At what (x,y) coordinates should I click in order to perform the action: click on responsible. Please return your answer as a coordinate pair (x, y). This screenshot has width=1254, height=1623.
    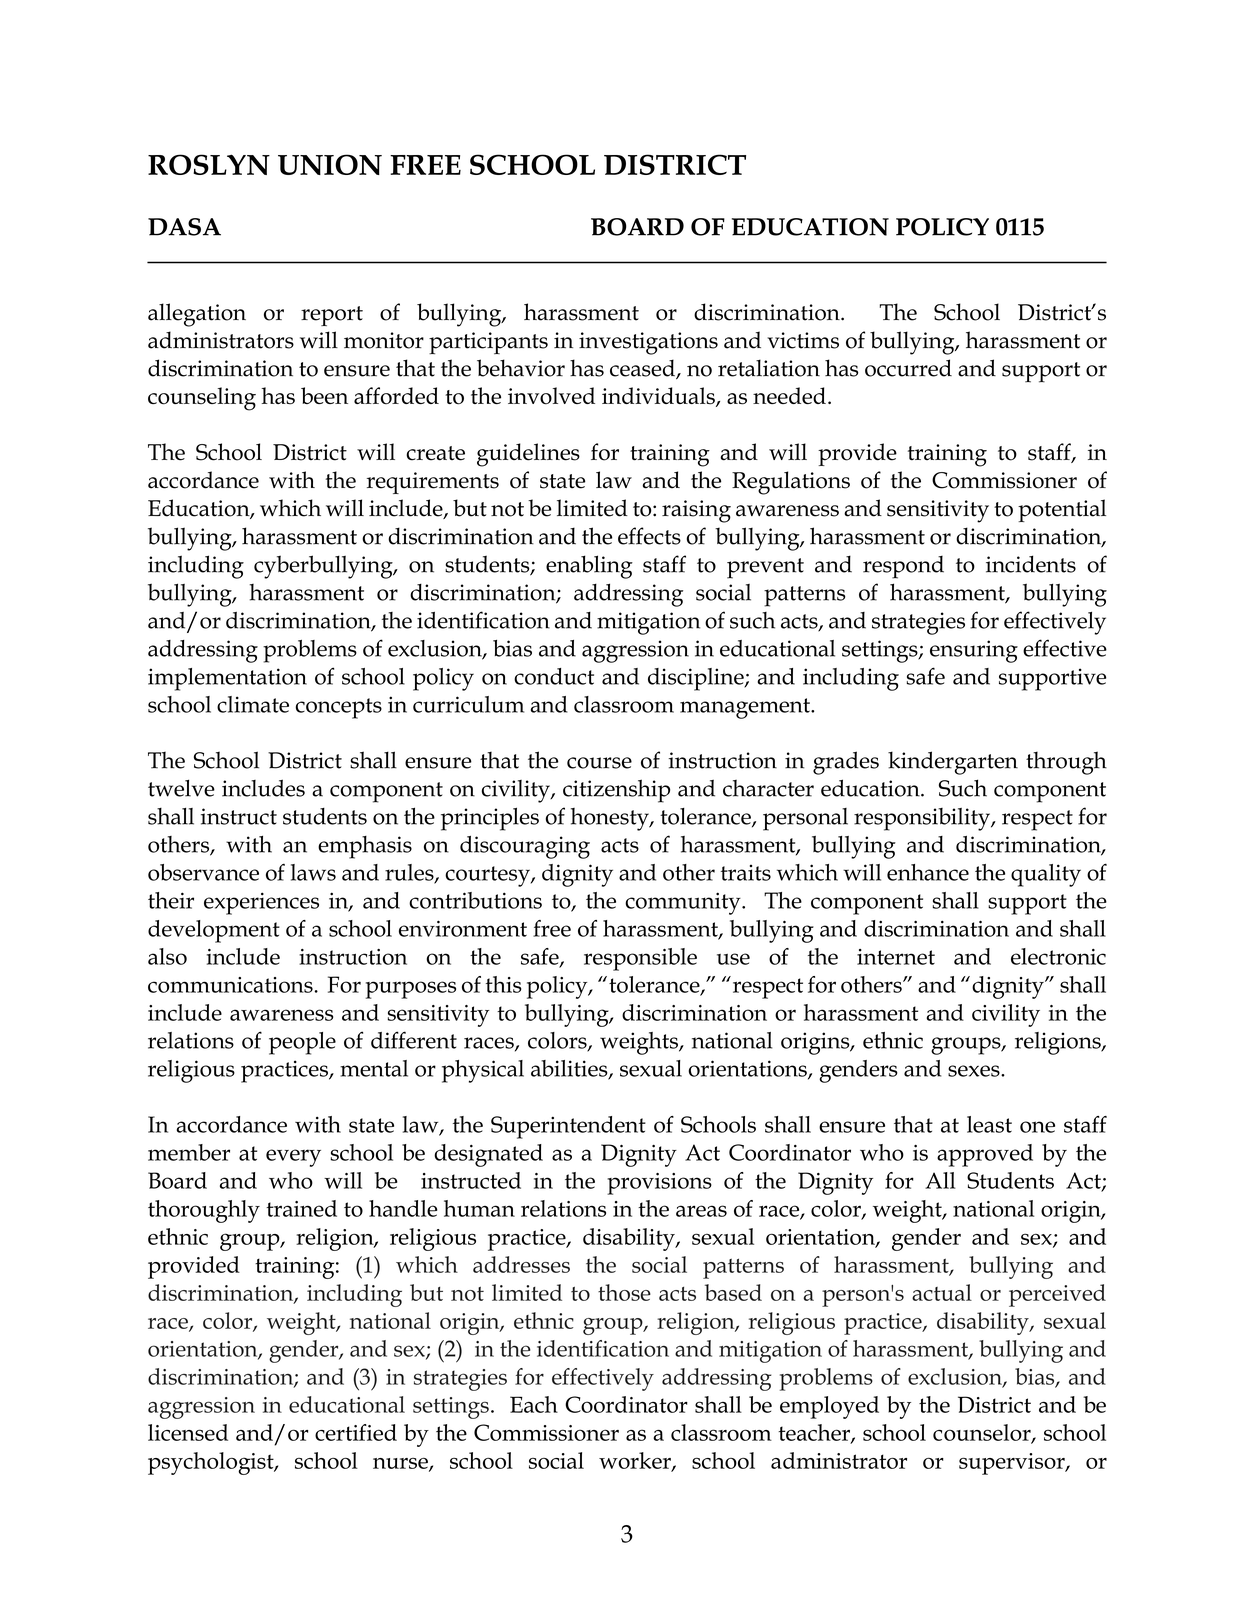
    Looking at the image, I should click on (640, 959).
